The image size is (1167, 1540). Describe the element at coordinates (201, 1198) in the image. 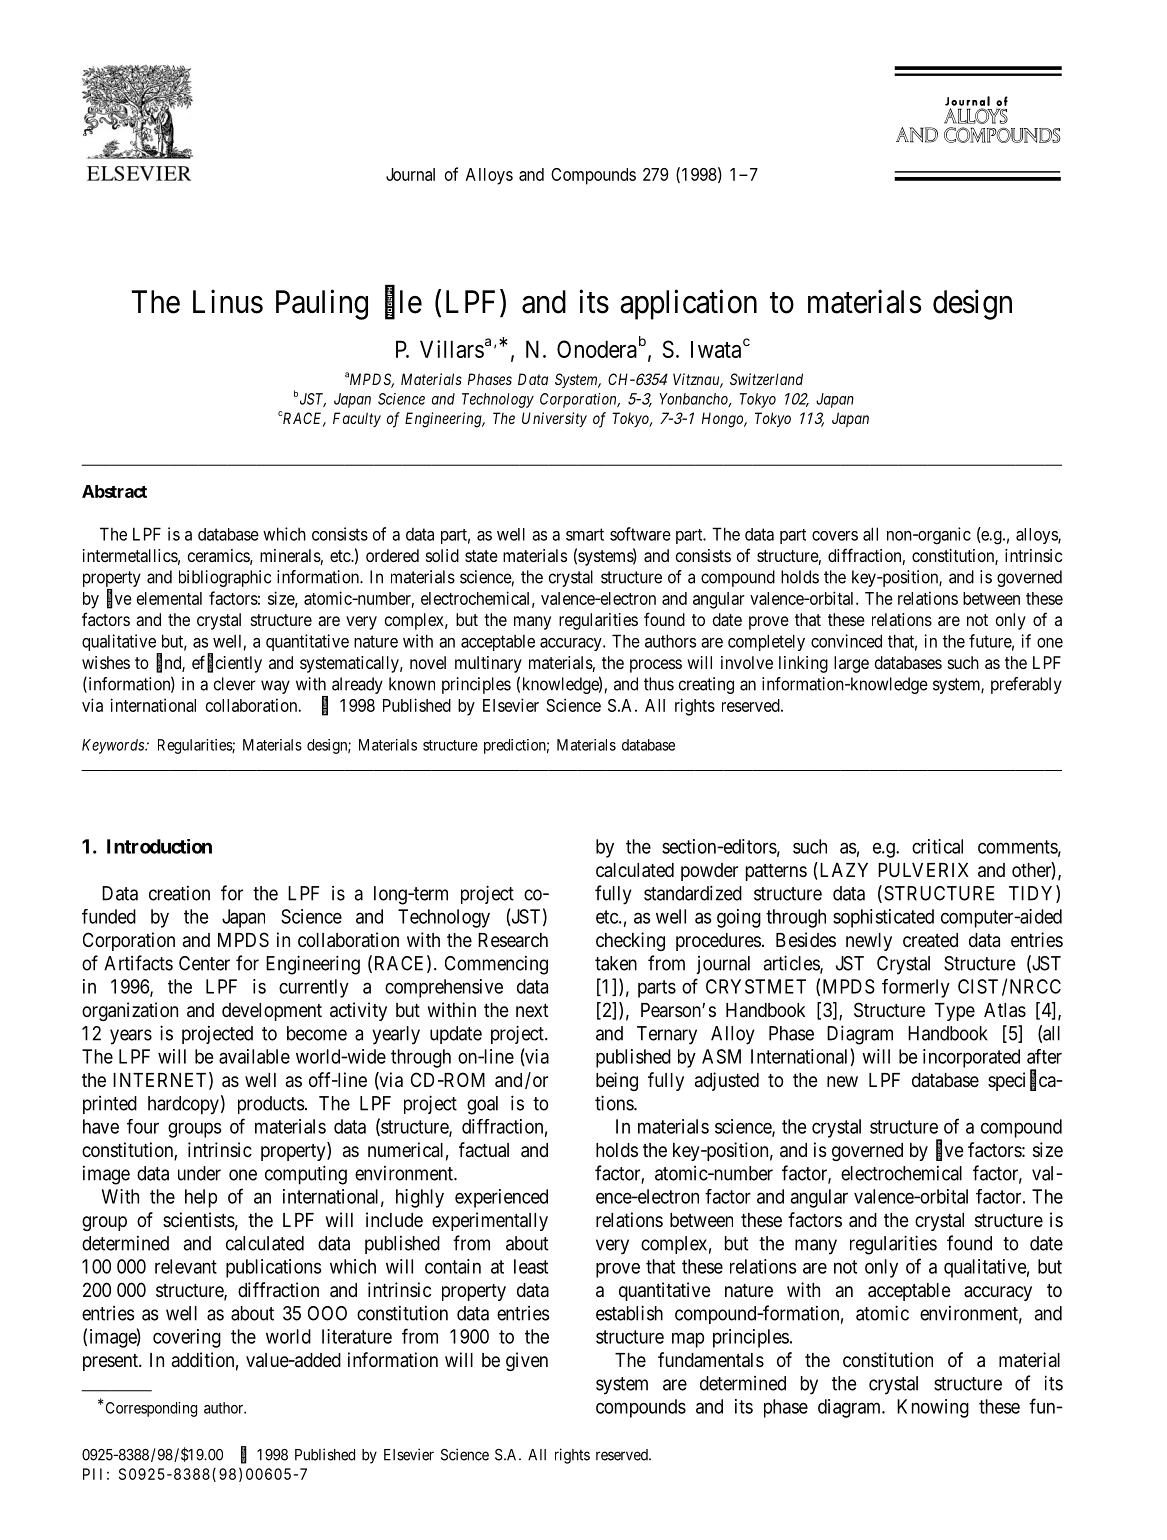

I see `help` at that location.
